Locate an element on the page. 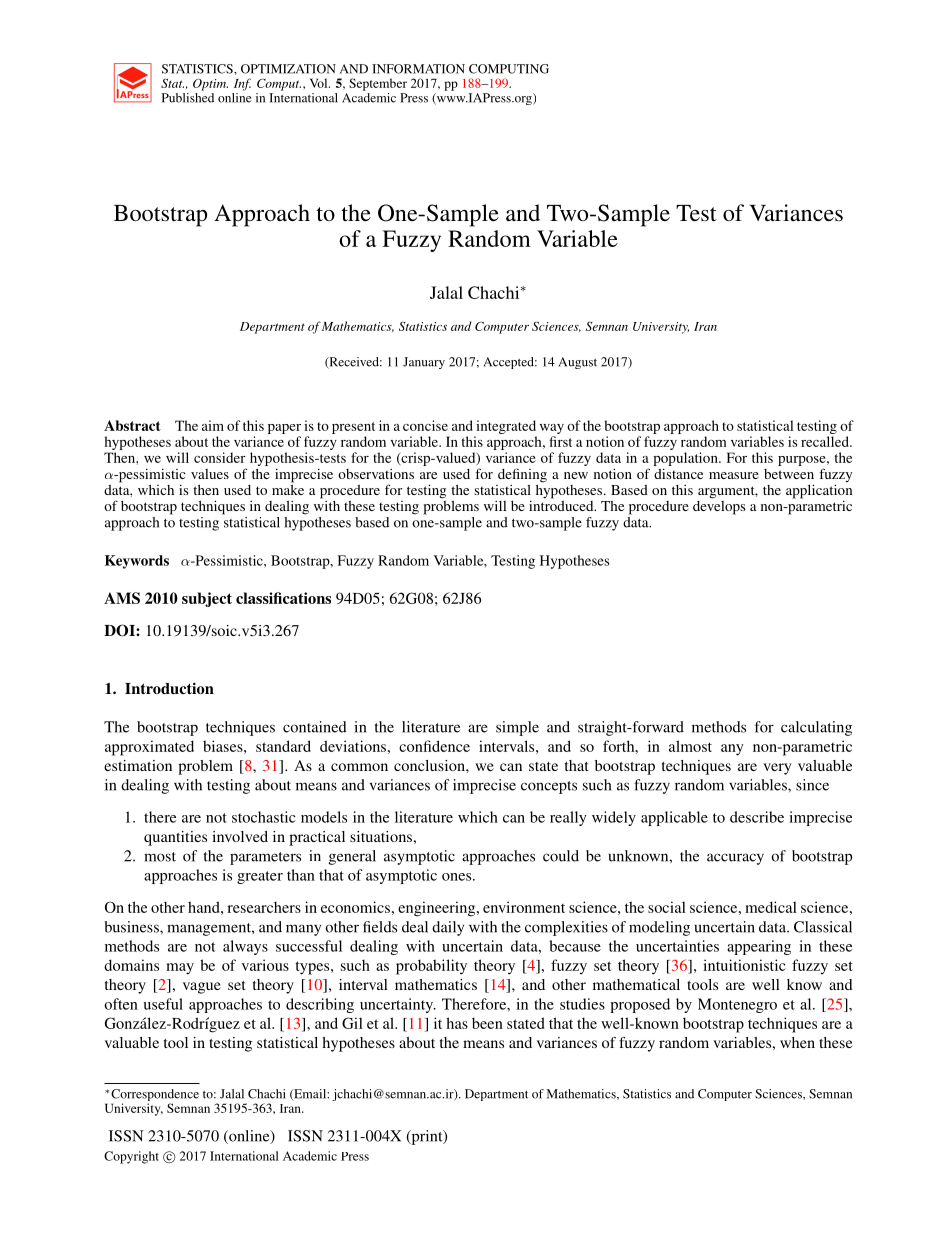 This document has width=952, height=1251. Published is located at coordinates (188, 98).
